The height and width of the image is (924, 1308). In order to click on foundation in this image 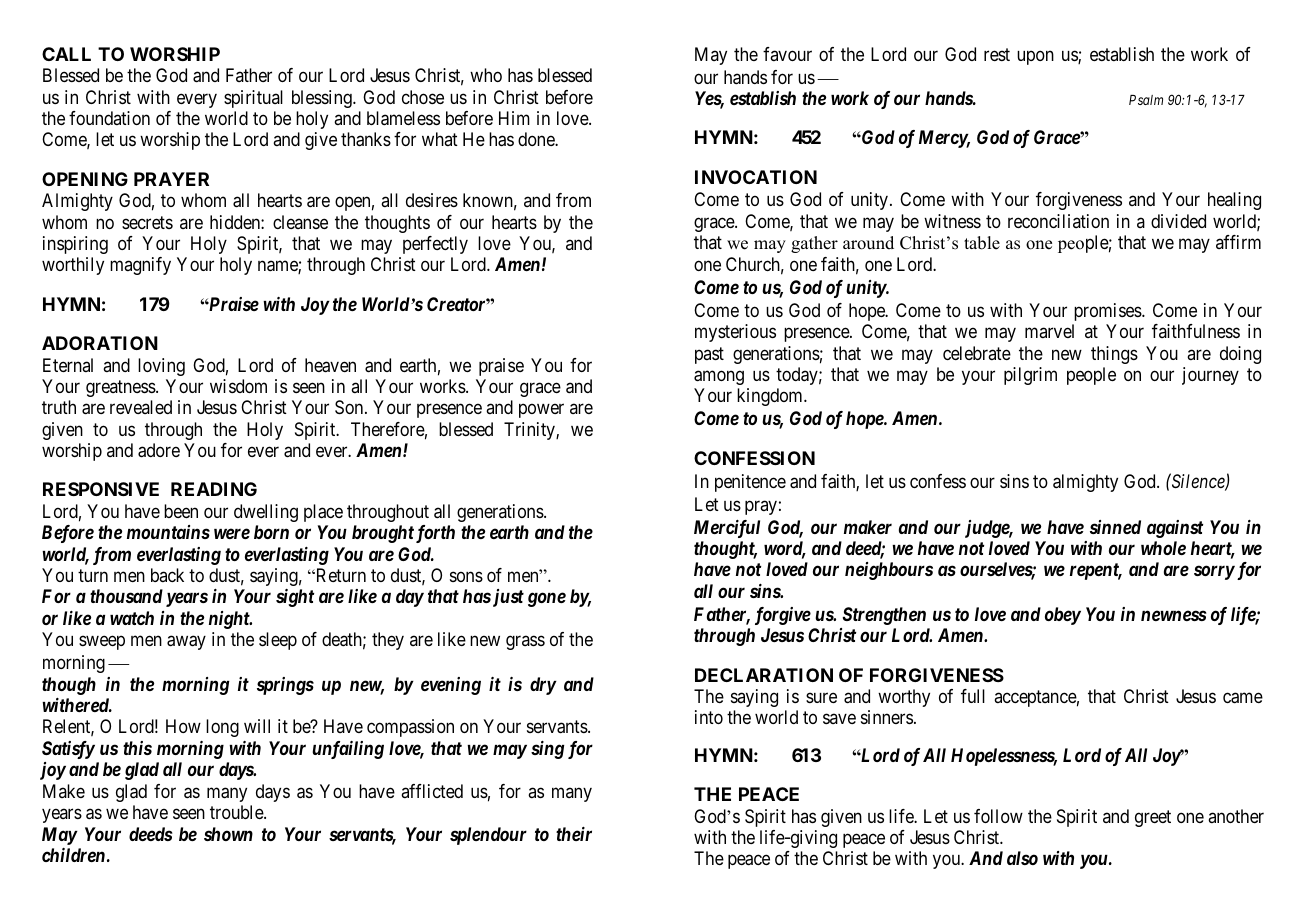, I will do `click(109, 118)`.
